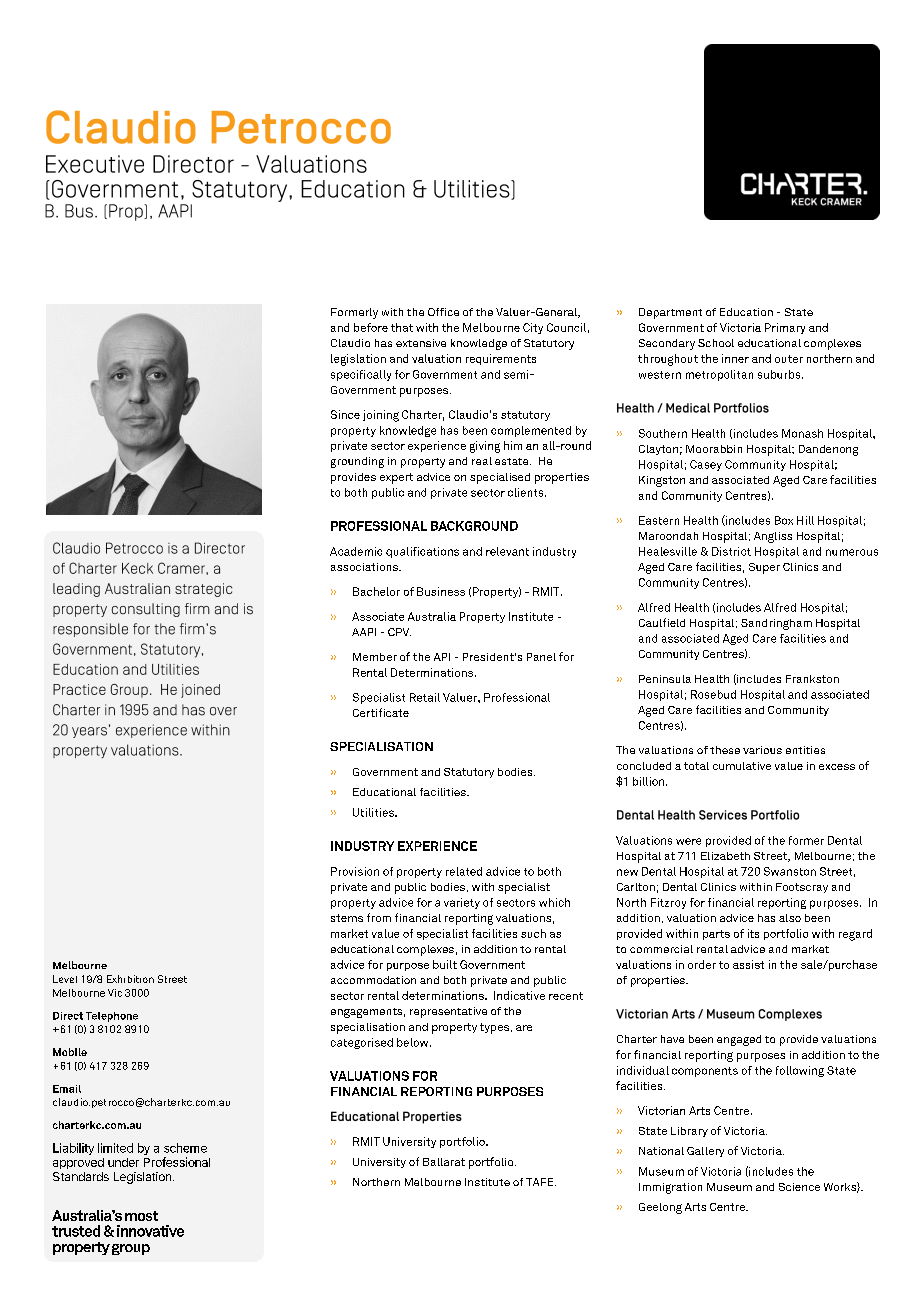 Image resolution: width=924 pixels, height=1308 pixels. I want to click on extensive, so click(421, 343).
